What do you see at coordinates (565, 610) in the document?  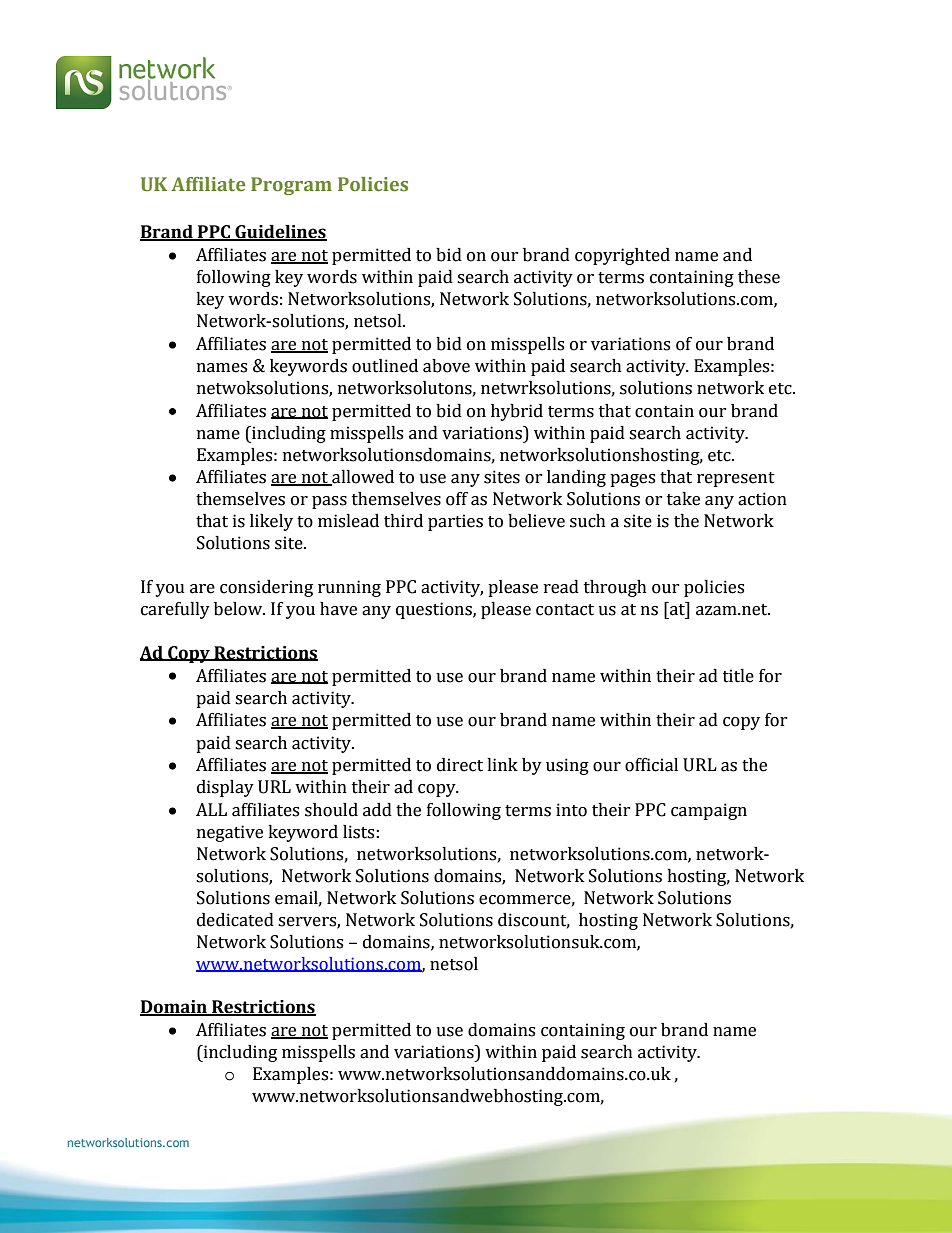 I see `contact` at bounding box center [565, 610].
